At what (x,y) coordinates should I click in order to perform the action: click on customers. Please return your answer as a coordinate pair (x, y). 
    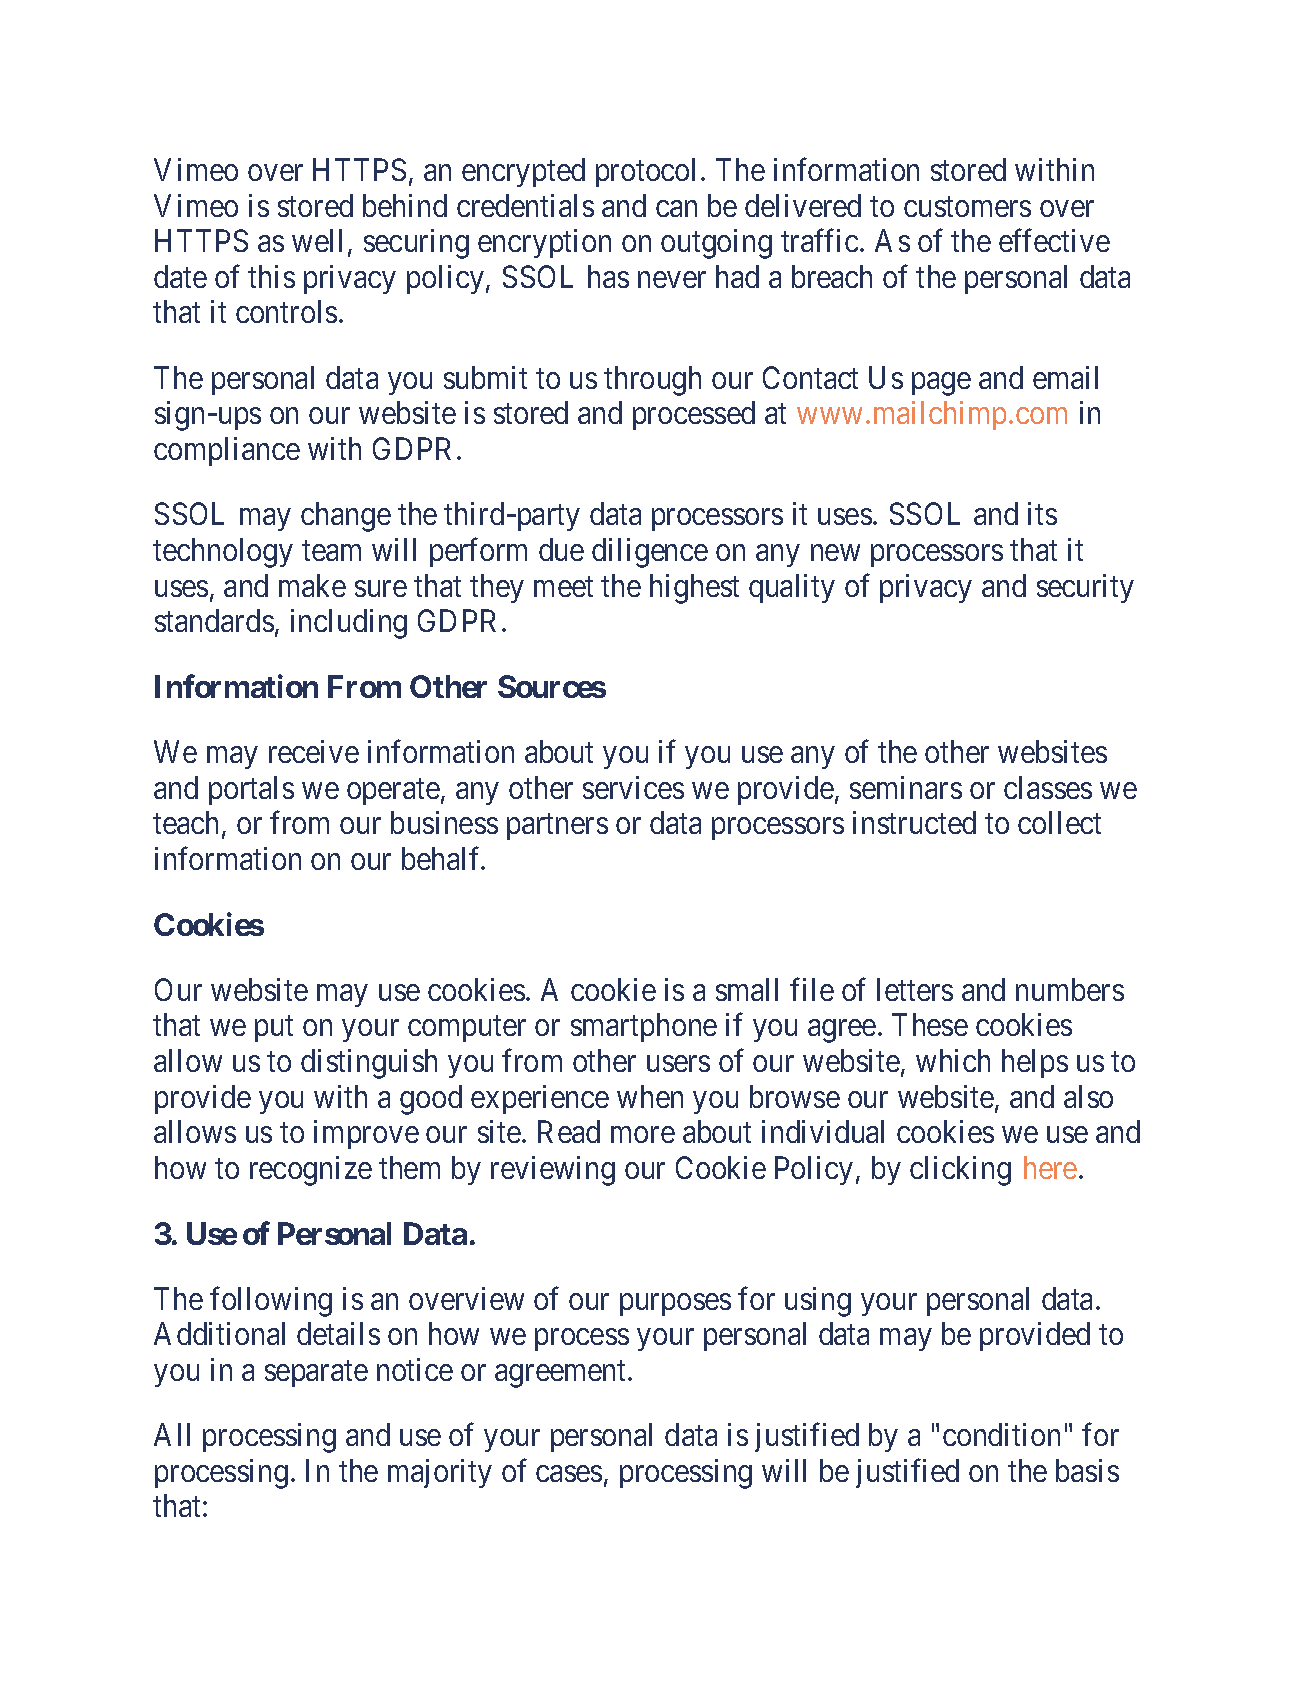
    Looking at the image, I should click on (967, 207).
